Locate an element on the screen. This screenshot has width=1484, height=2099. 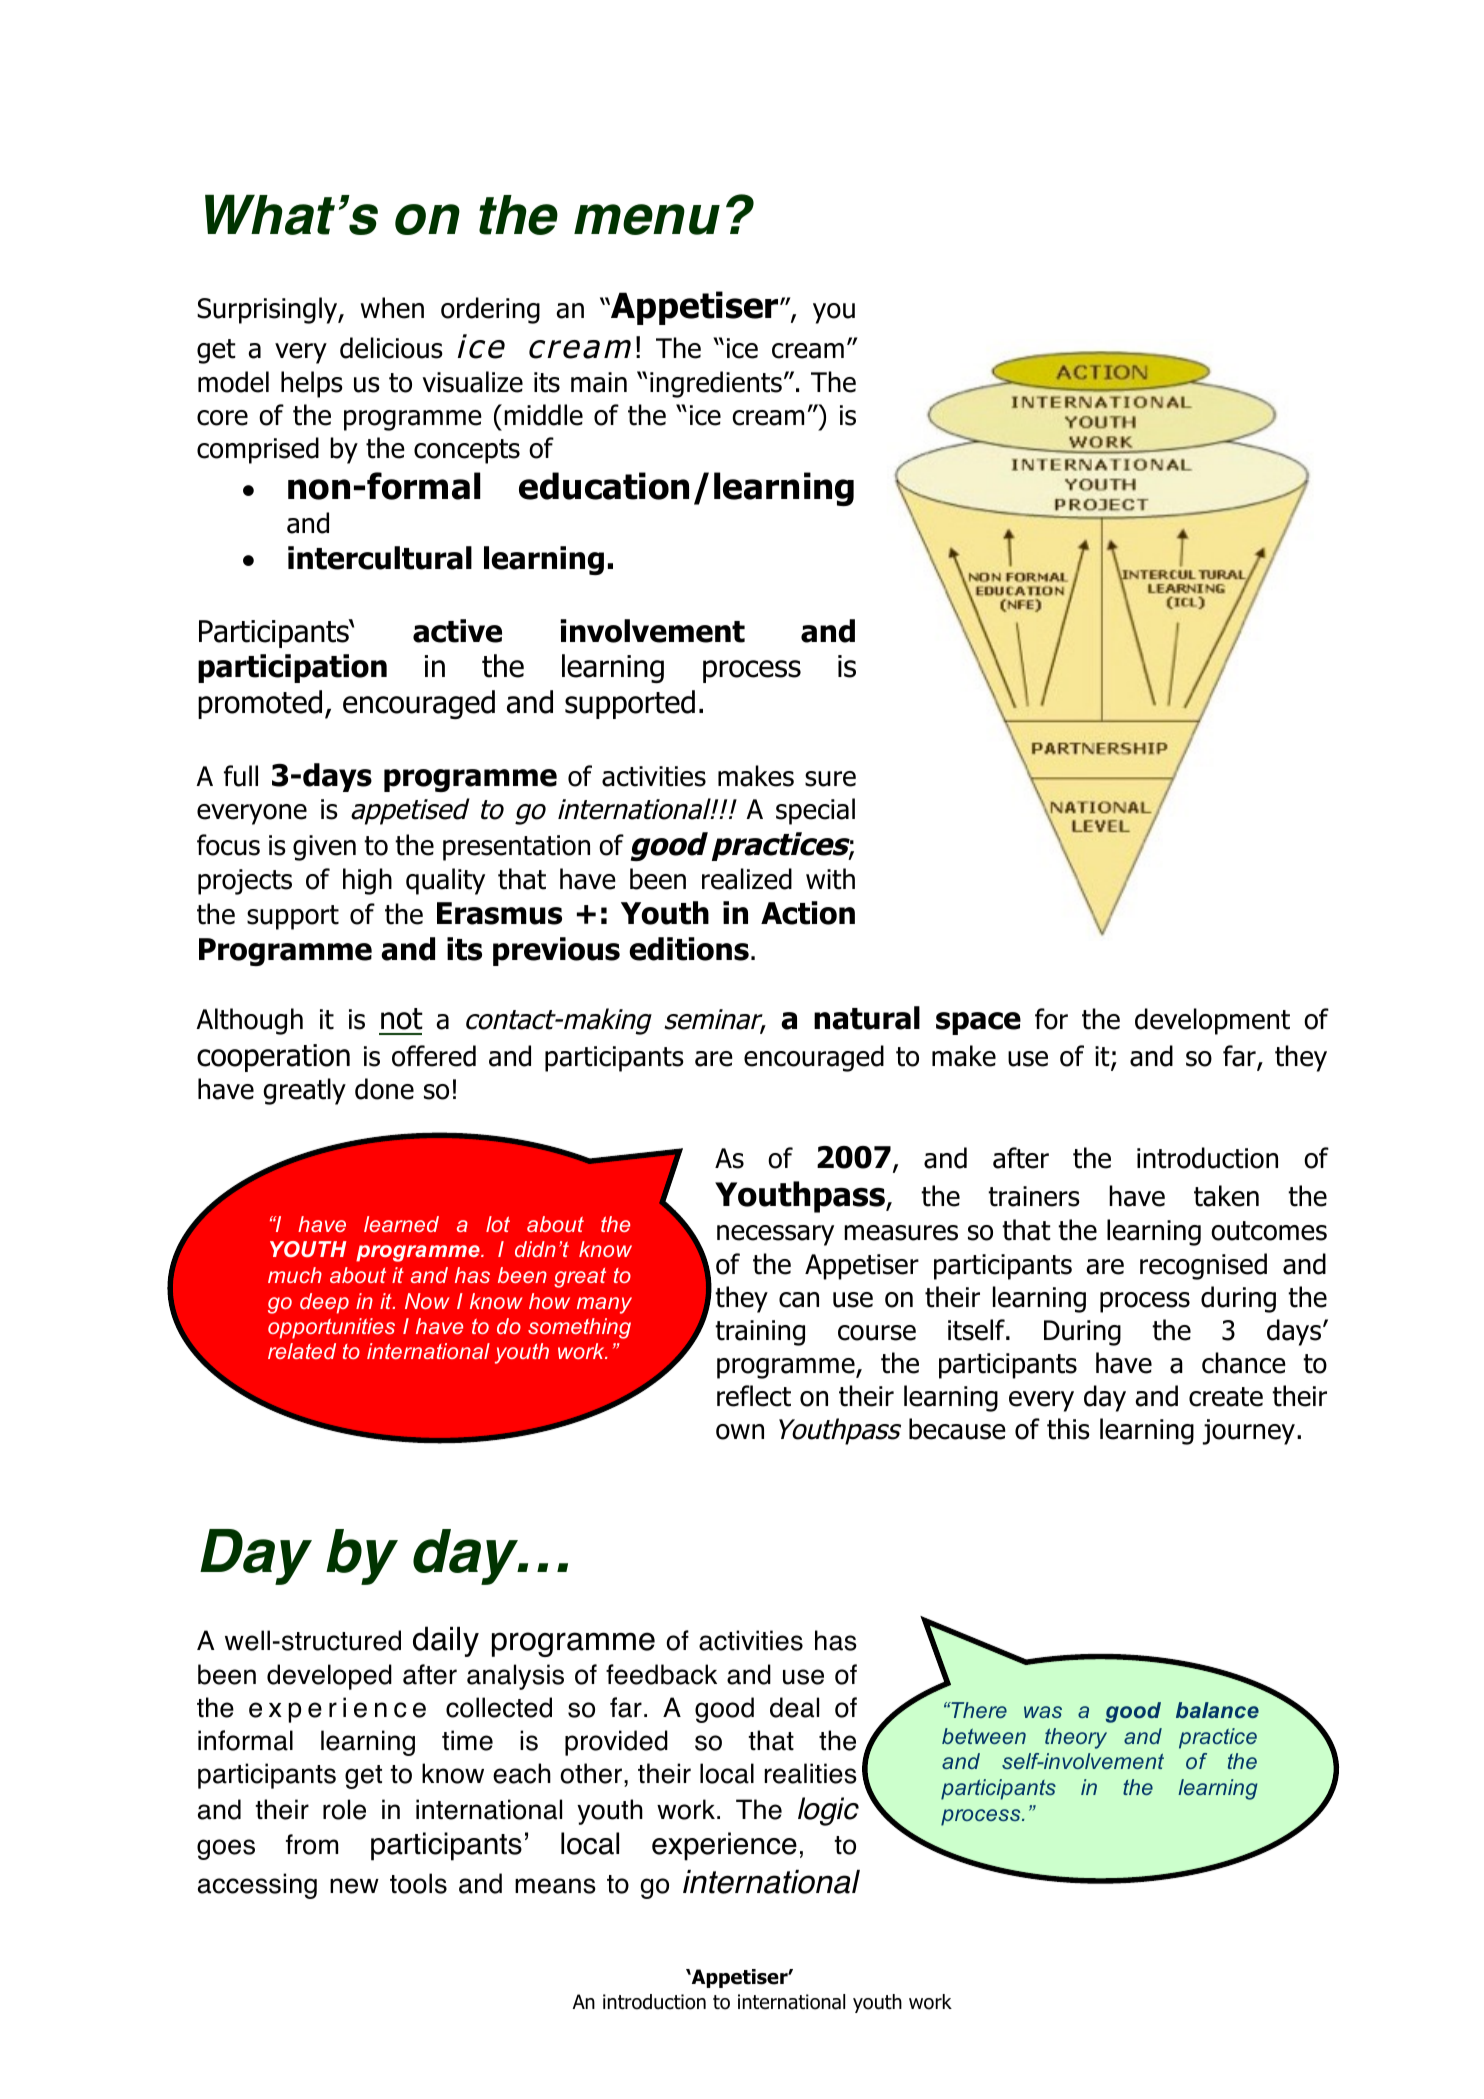
own is located at coordinates (740, 1432).
